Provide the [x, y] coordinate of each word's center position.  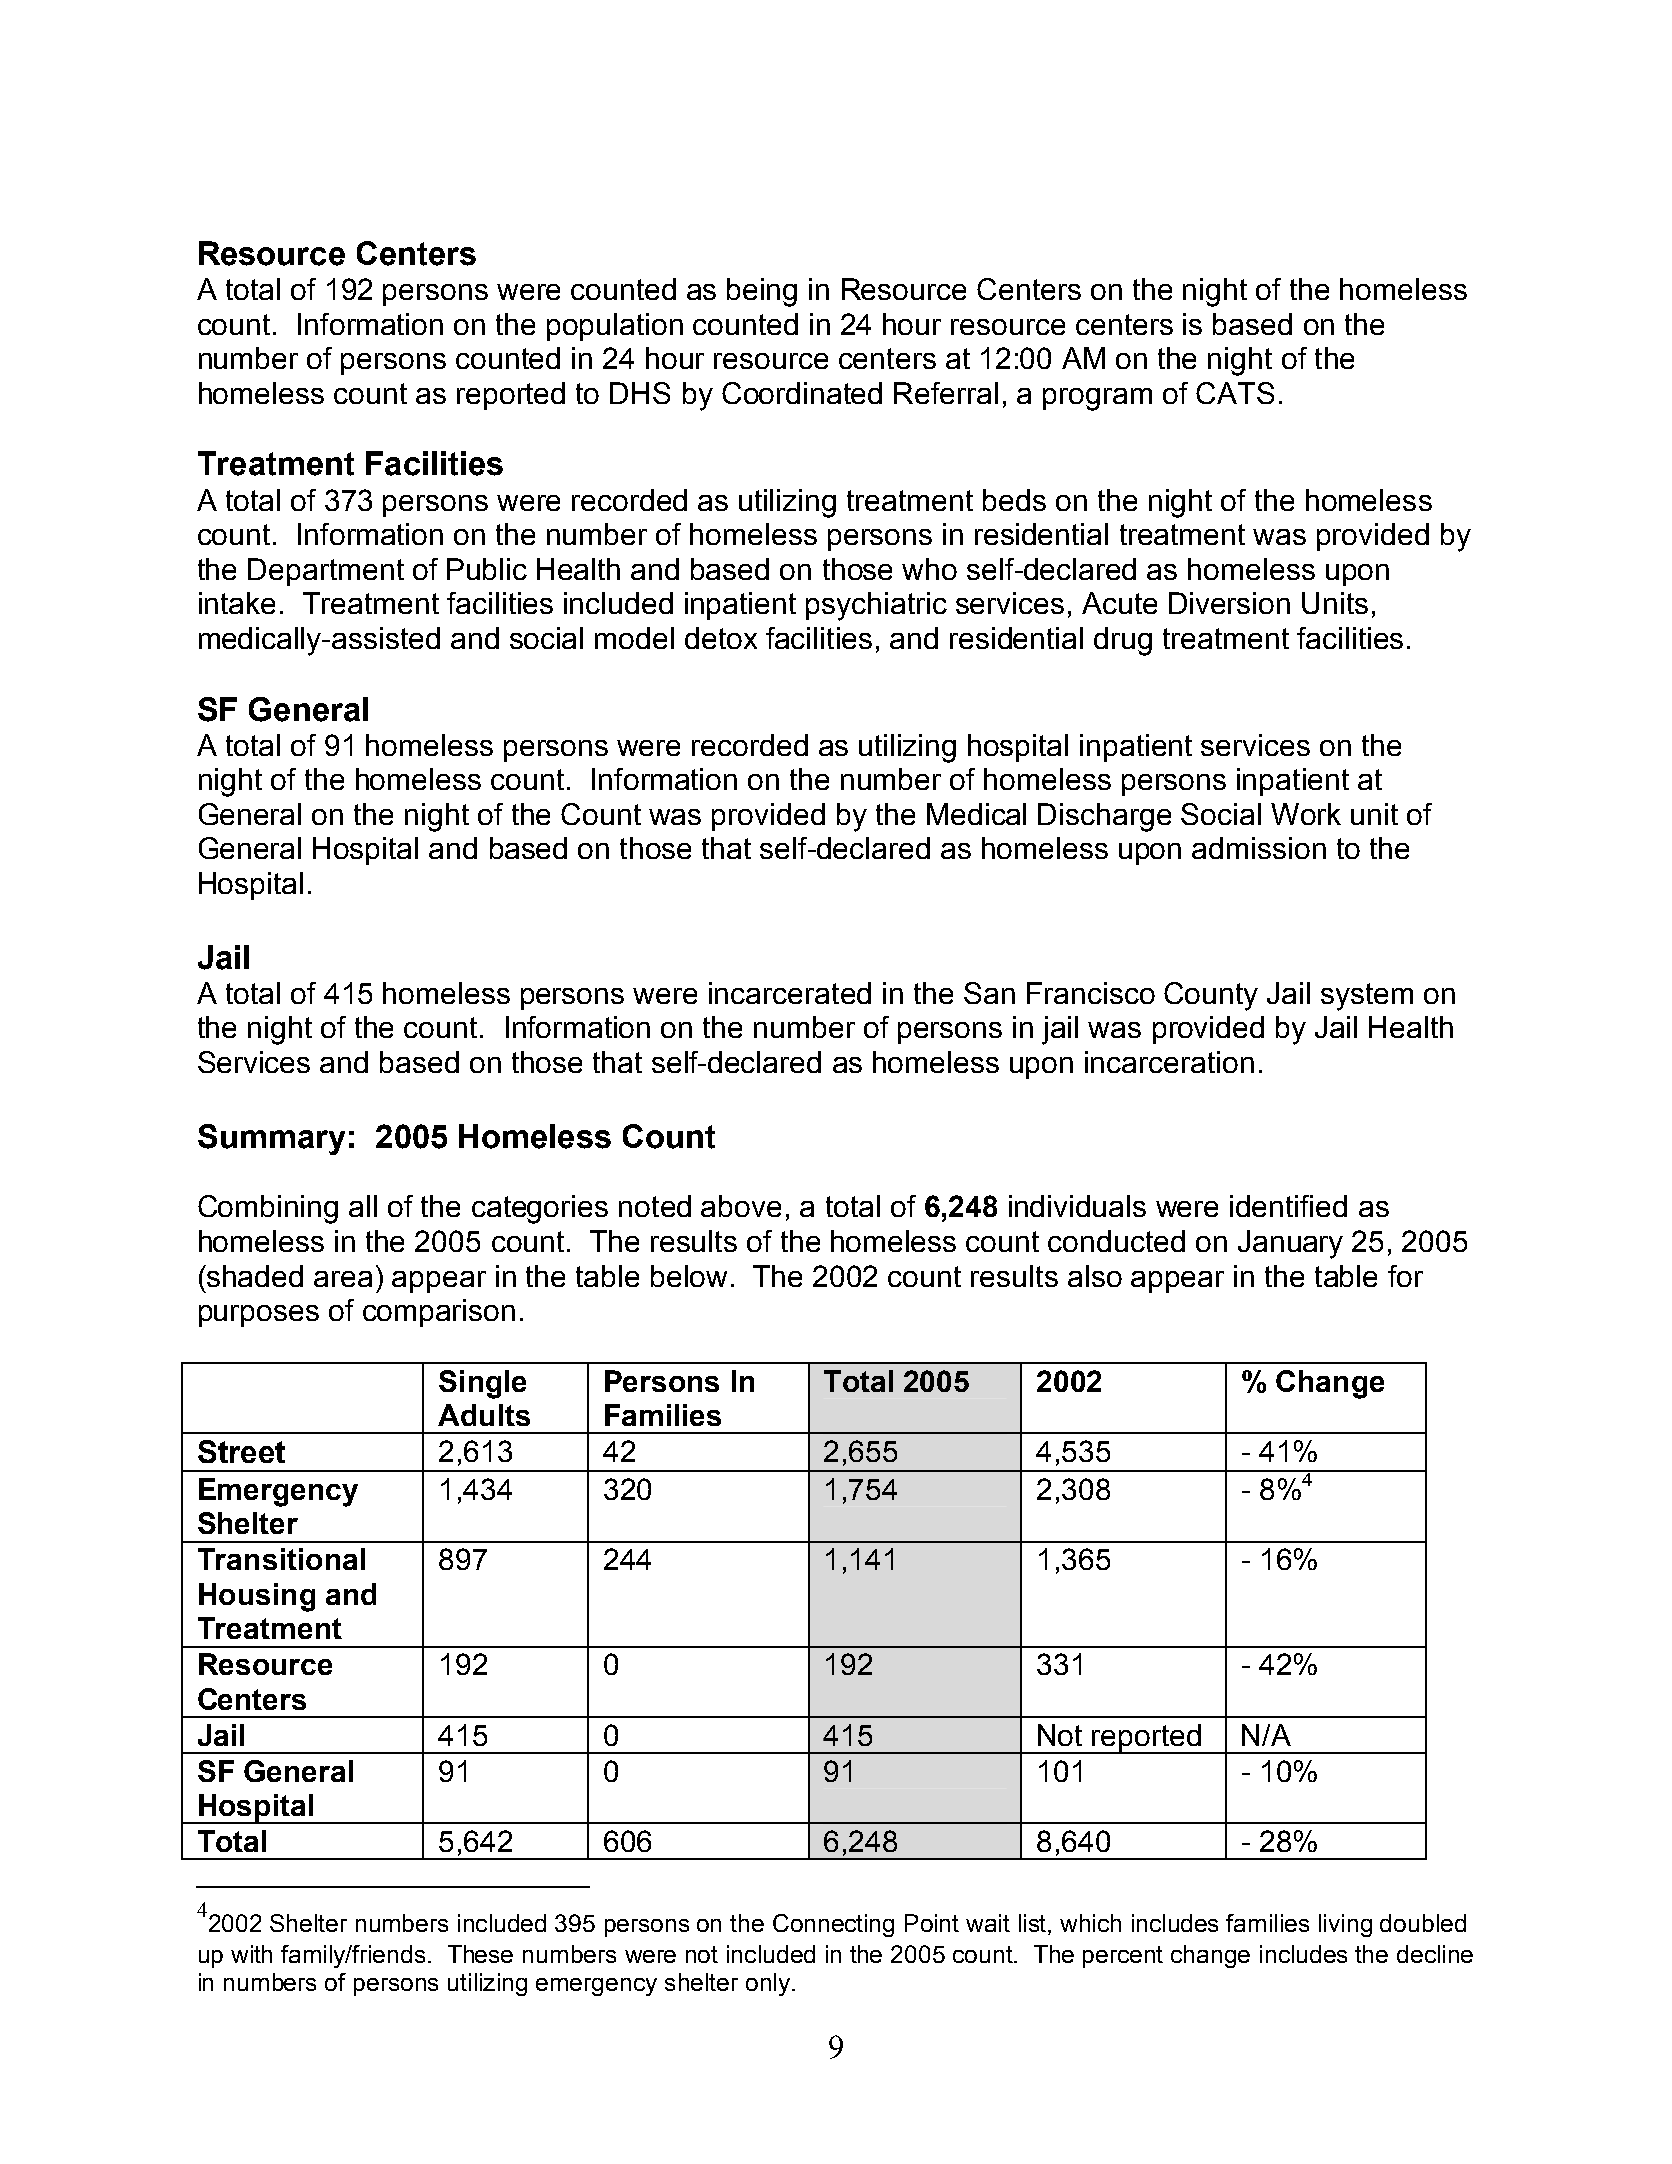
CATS [1235, 393]
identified [1288, 1206]
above [741, 1206]
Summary [271, 1139]
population [615, 327]
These [480, 1954]
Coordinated [802, 393]
